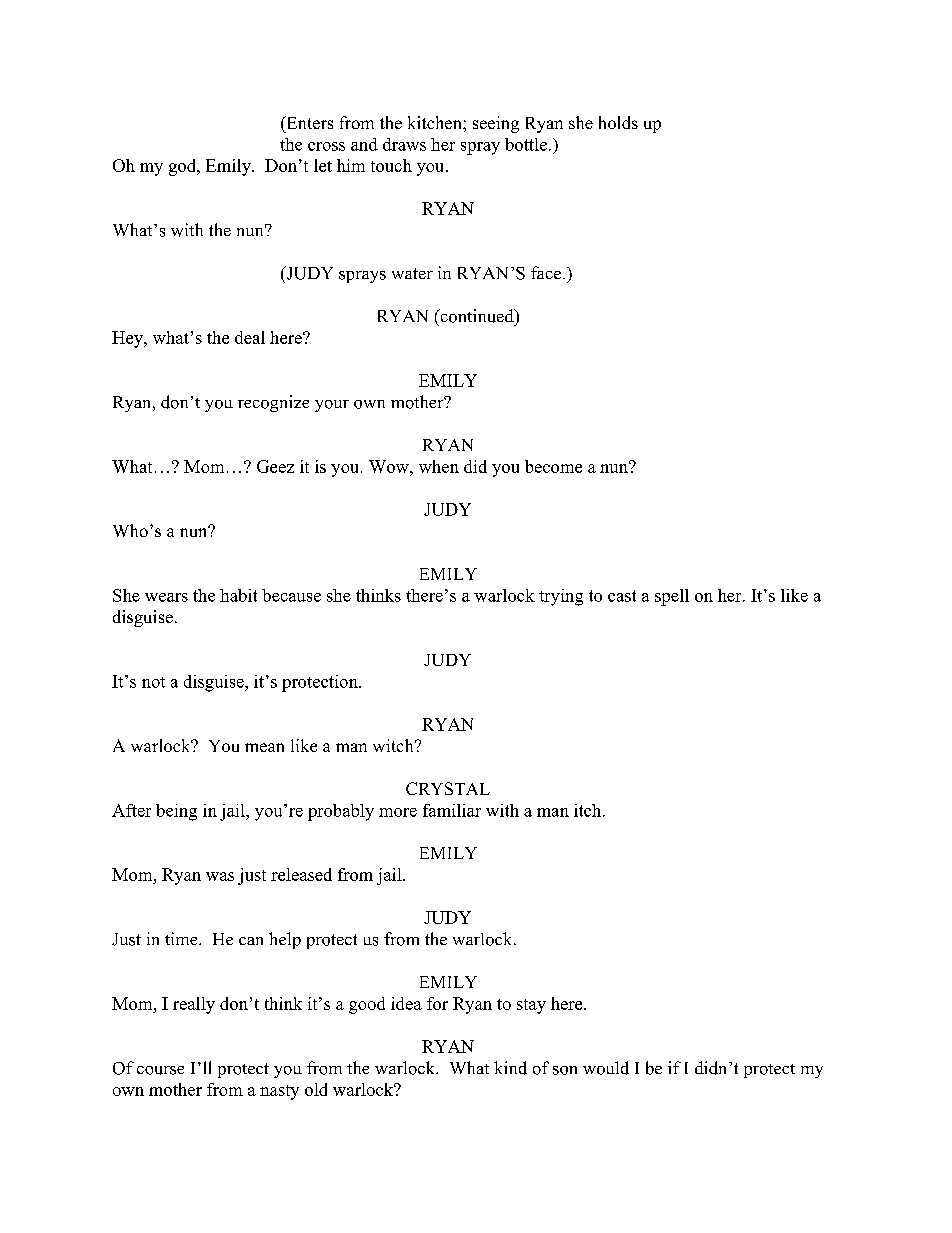 The height and width of the screenshot is (1233, 952). I want to click on course, so click(160, 1070).
